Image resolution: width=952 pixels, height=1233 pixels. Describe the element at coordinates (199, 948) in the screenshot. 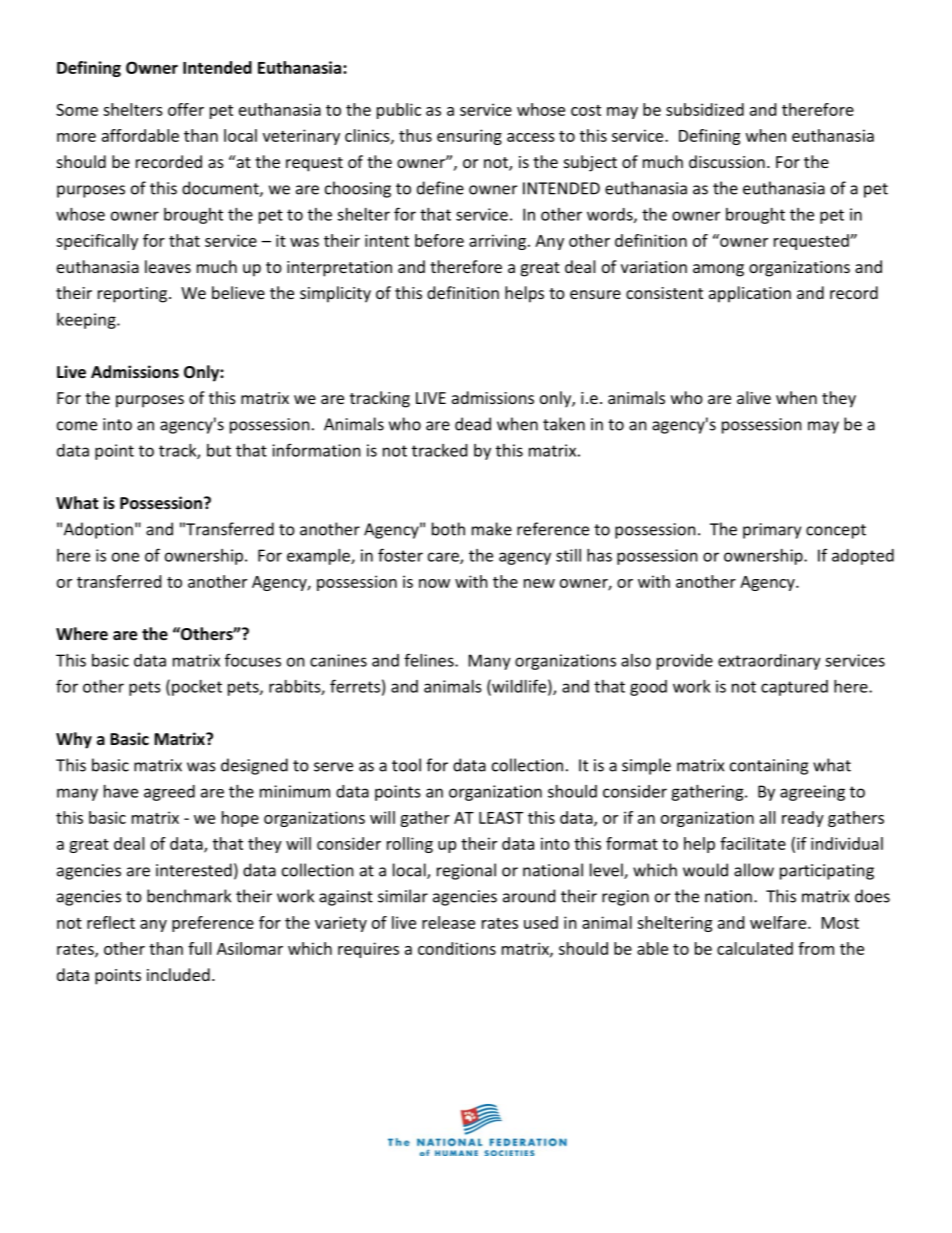

I see `full` at that location.
